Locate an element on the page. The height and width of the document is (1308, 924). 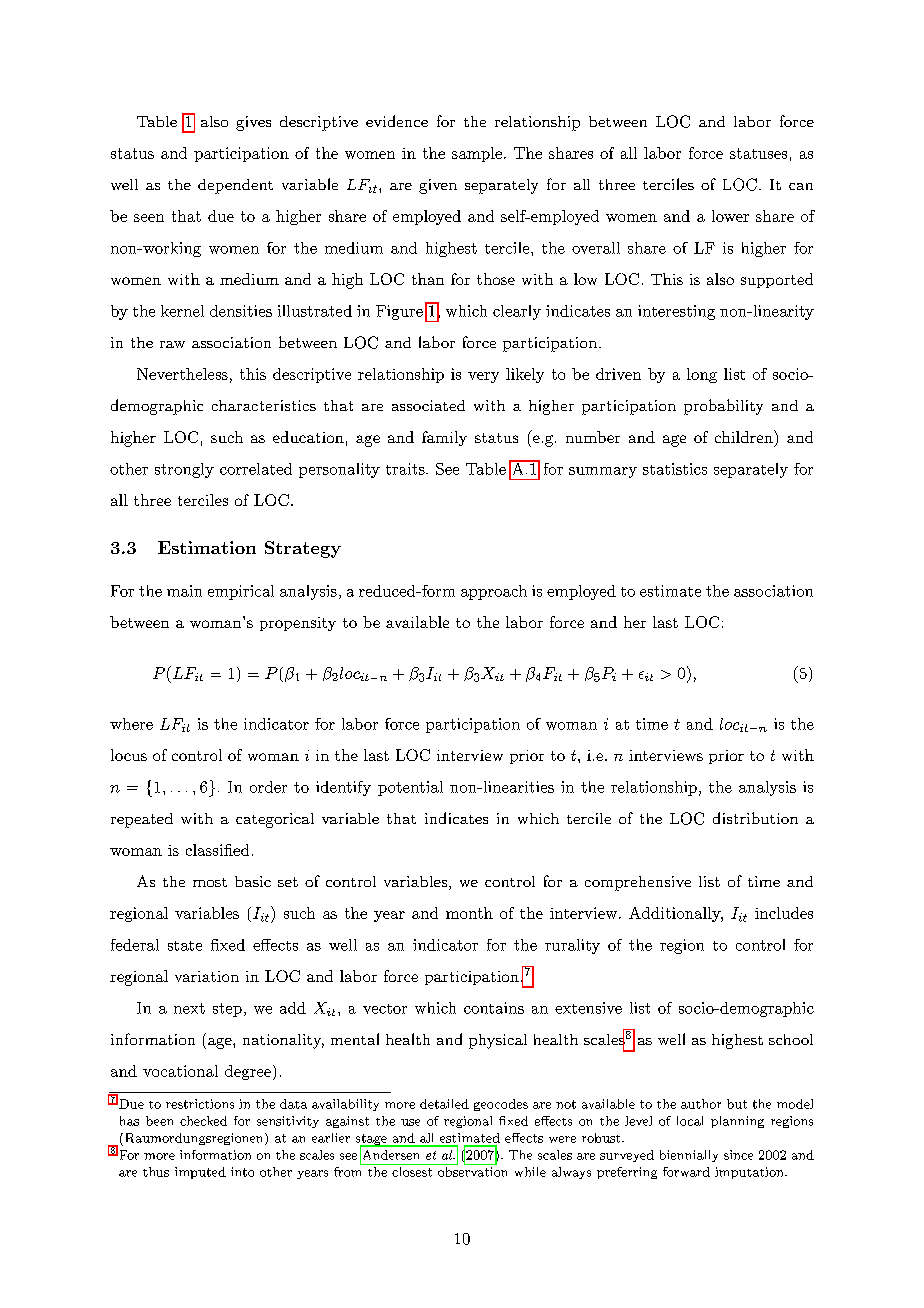
statistics is located at coordinates (675, 469).
